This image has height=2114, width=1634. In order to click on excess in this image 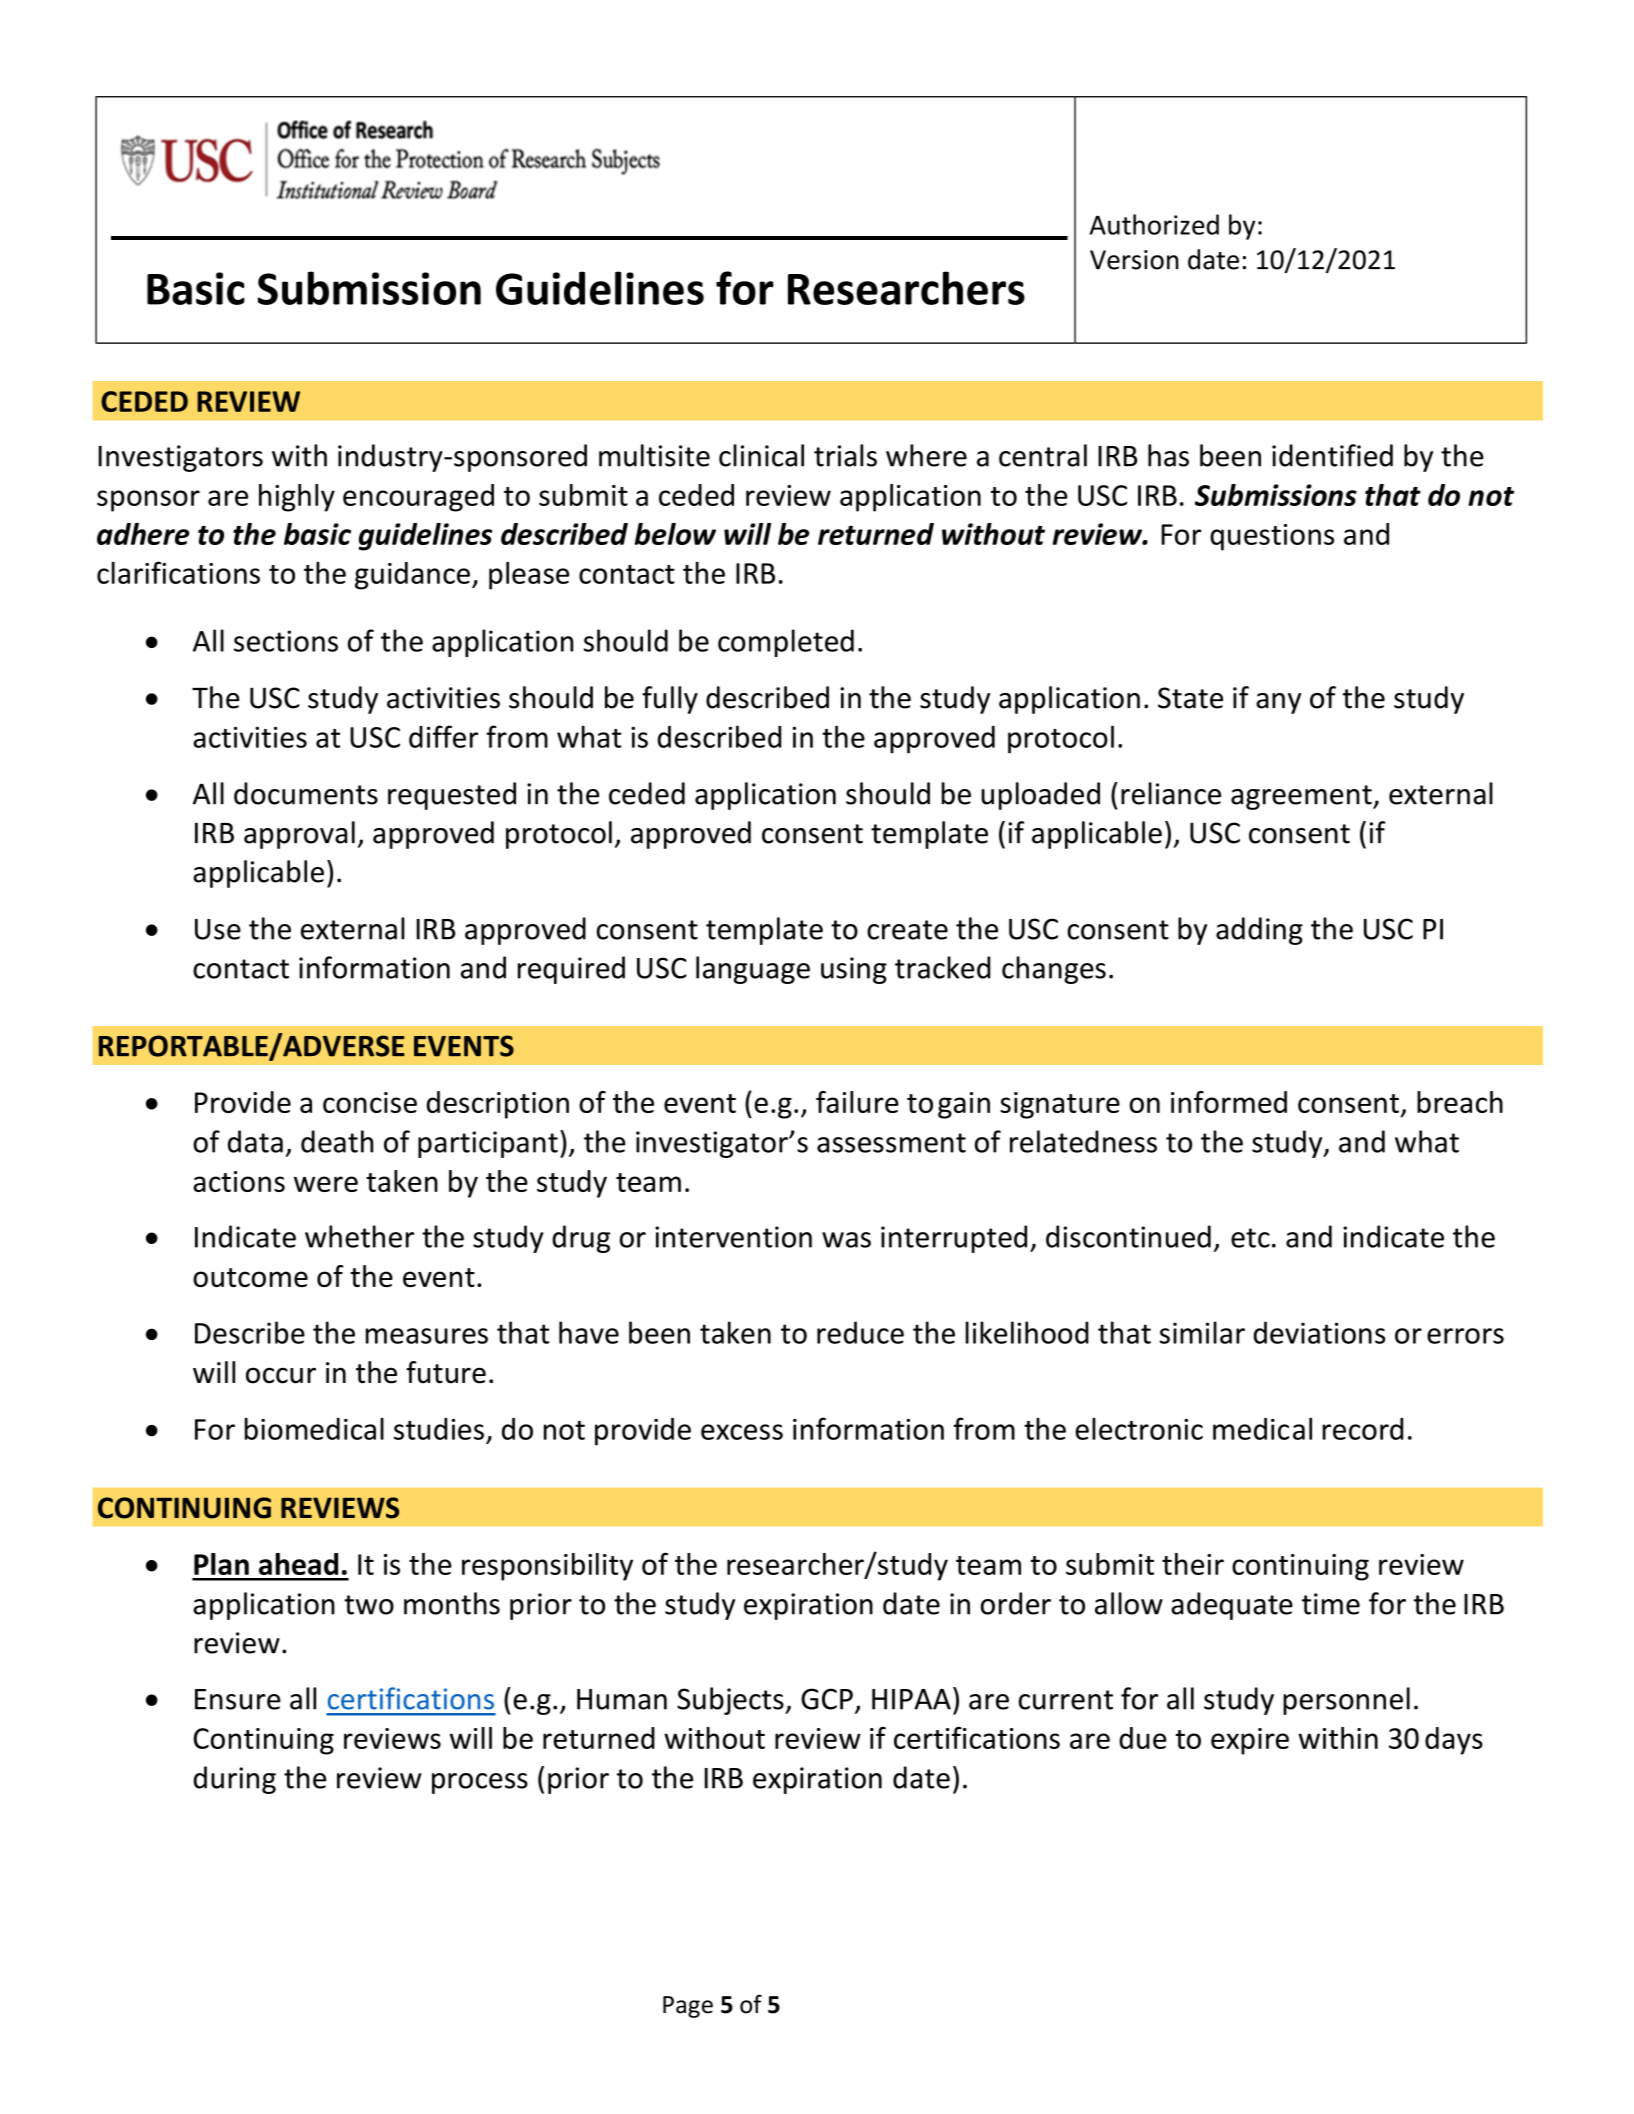, I will do `click(742, 1432)`.
